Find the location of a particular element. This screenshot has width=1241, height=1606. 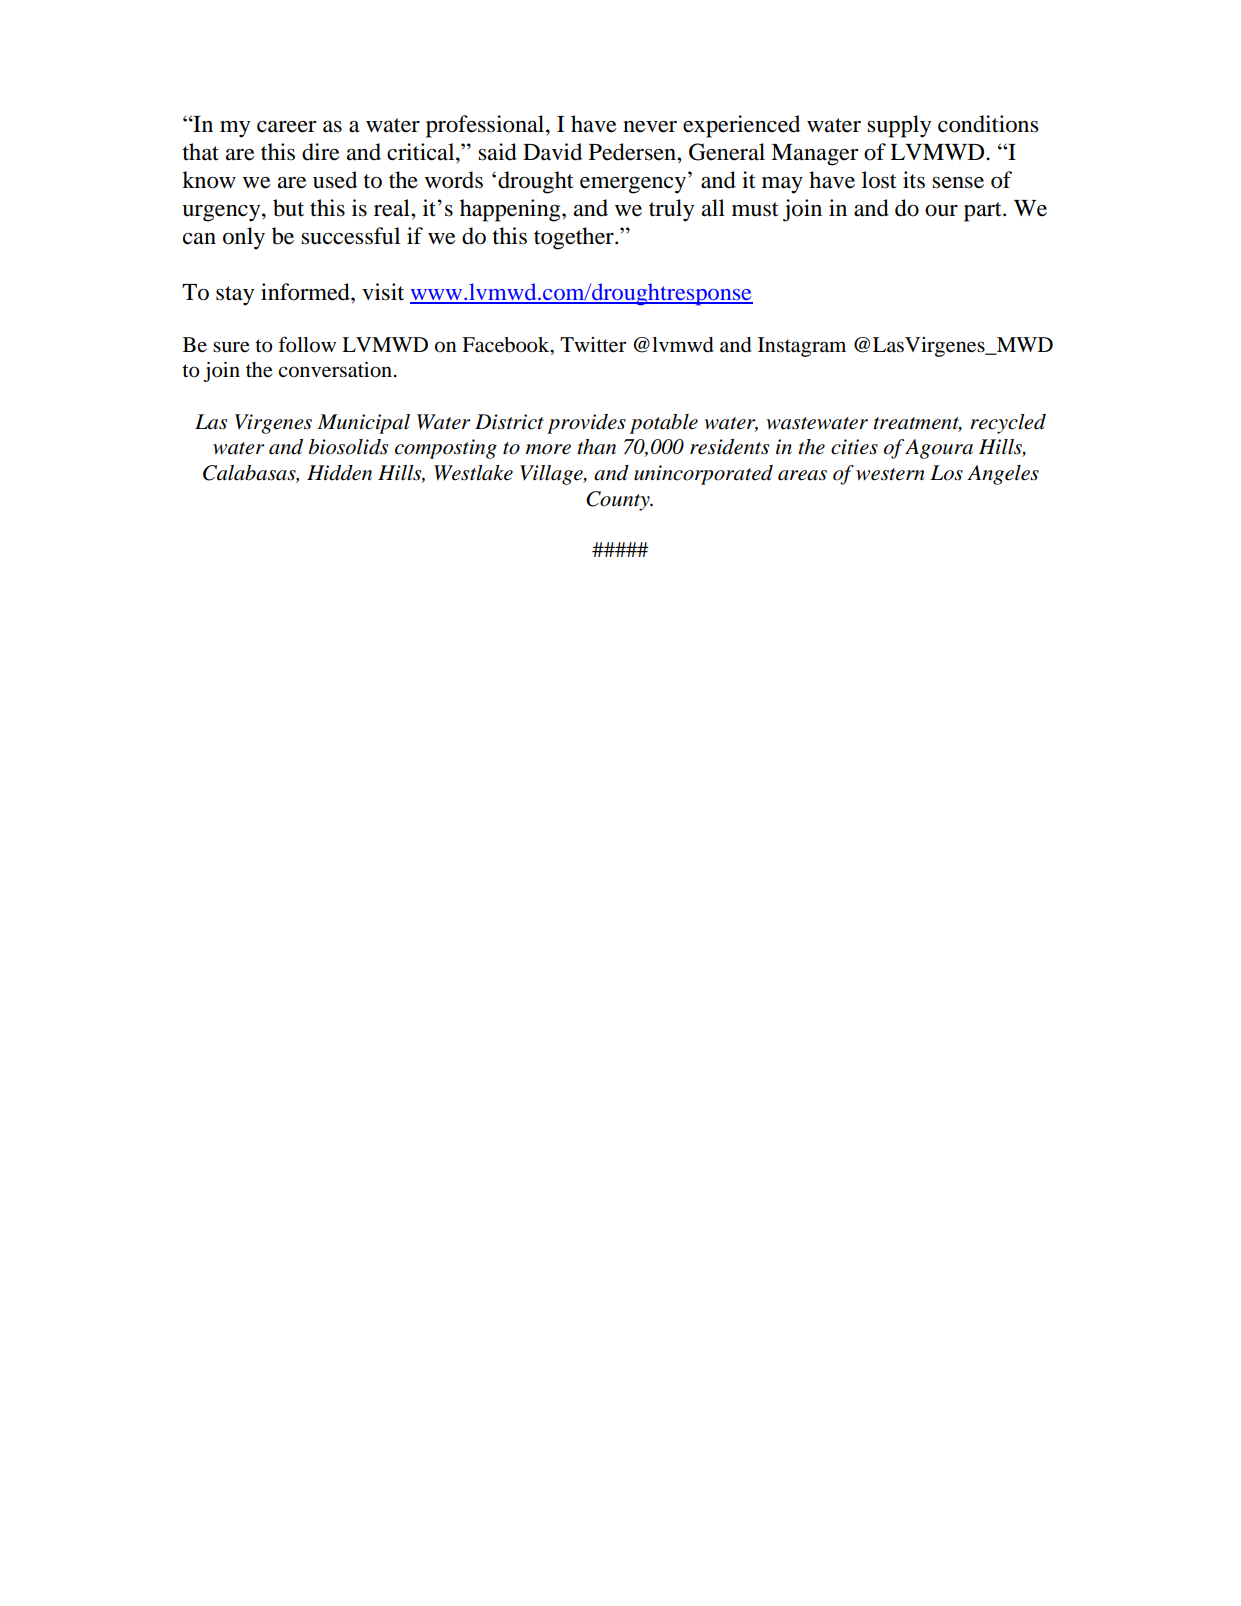

Municipal is located at coordinates (363, 424).
